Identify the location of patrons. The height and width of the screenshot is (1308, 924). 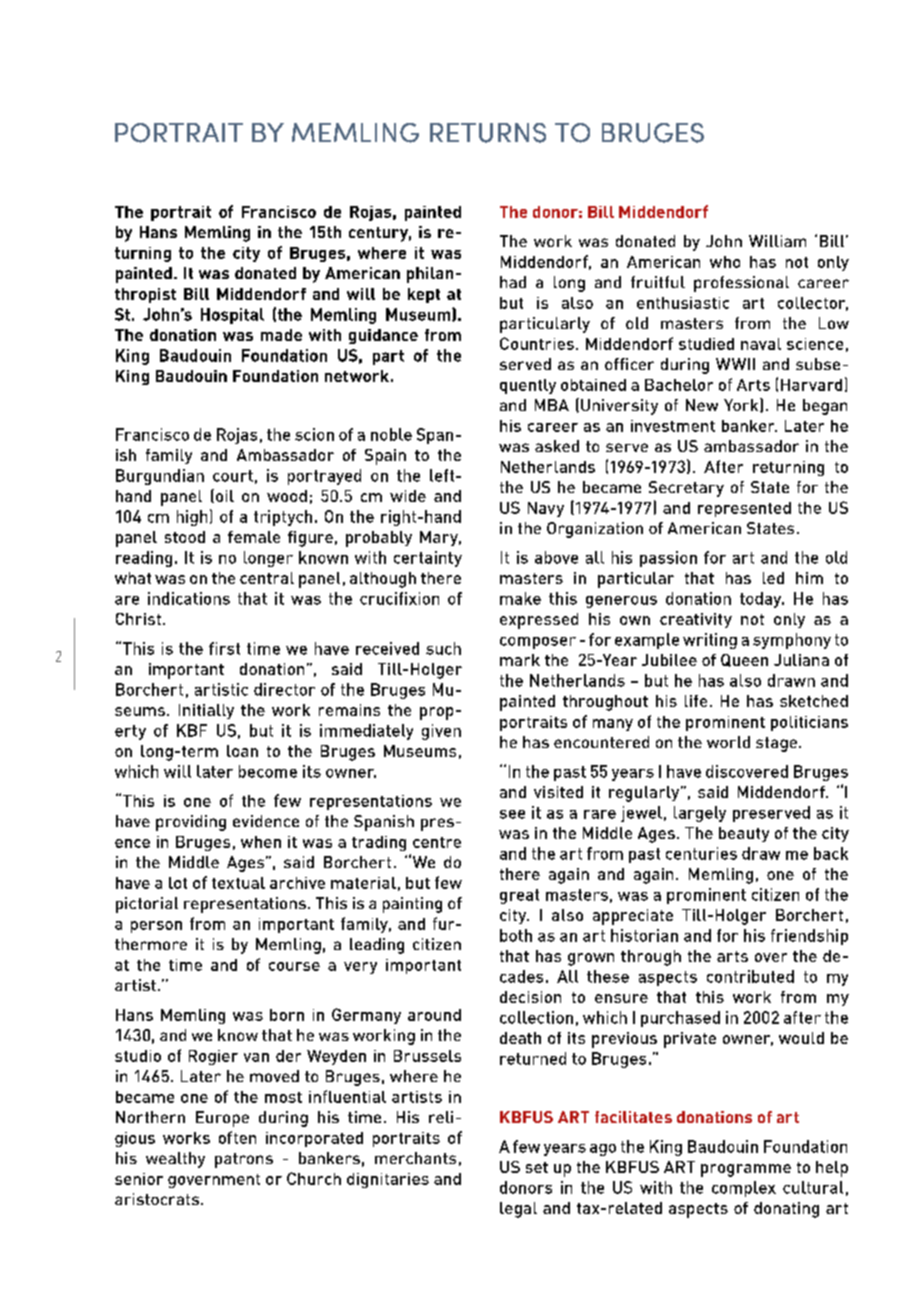
(244, 1160).
